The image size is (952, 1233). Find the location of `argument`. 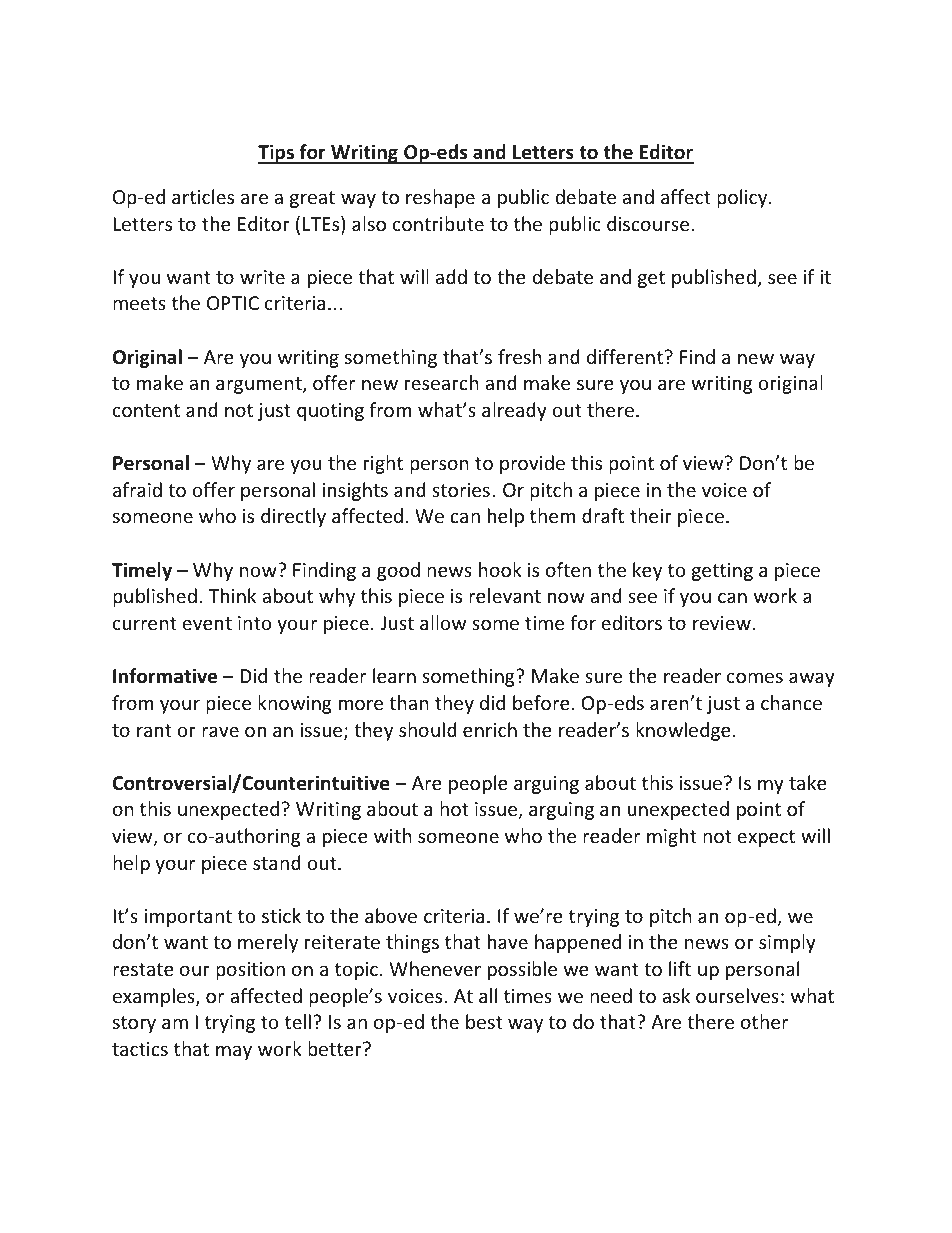

argument is located at coordinates (260, 385).
